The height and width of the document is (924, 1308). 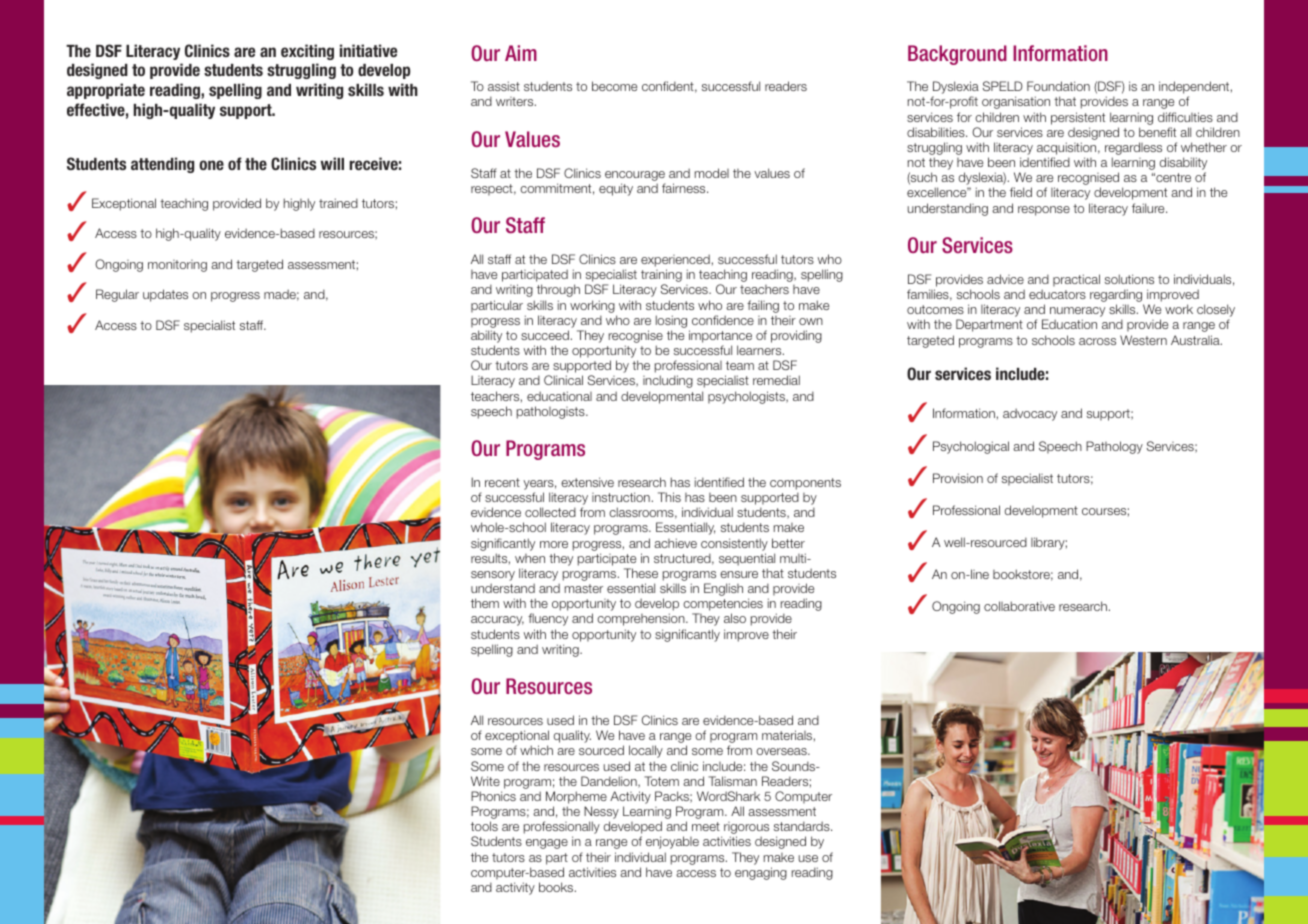 What do you see at coordinates (307, 52) in the document?
I see `exciting` at bounding box center [307, 52].
